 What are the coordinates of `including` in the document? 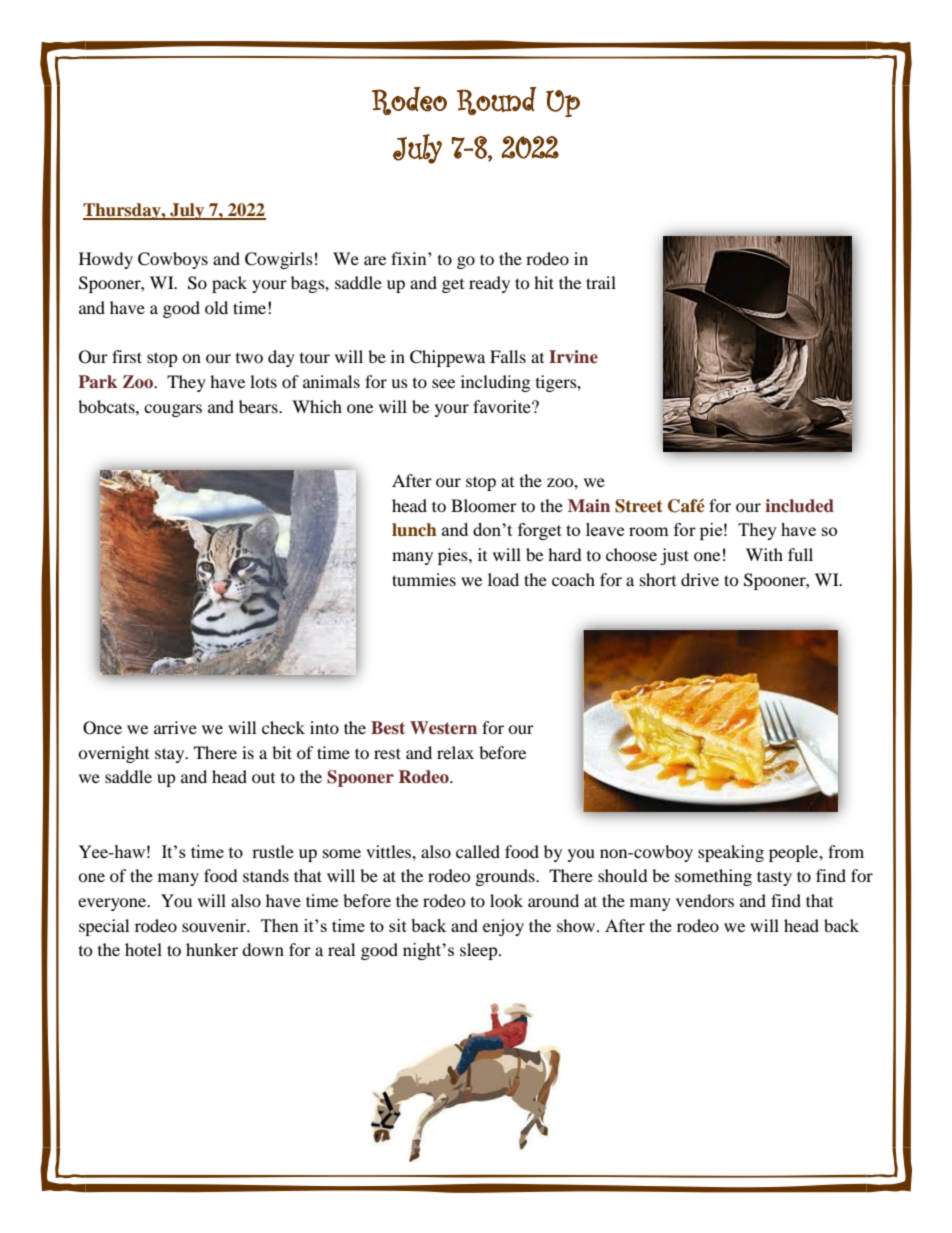 It's located at (495, 383).
